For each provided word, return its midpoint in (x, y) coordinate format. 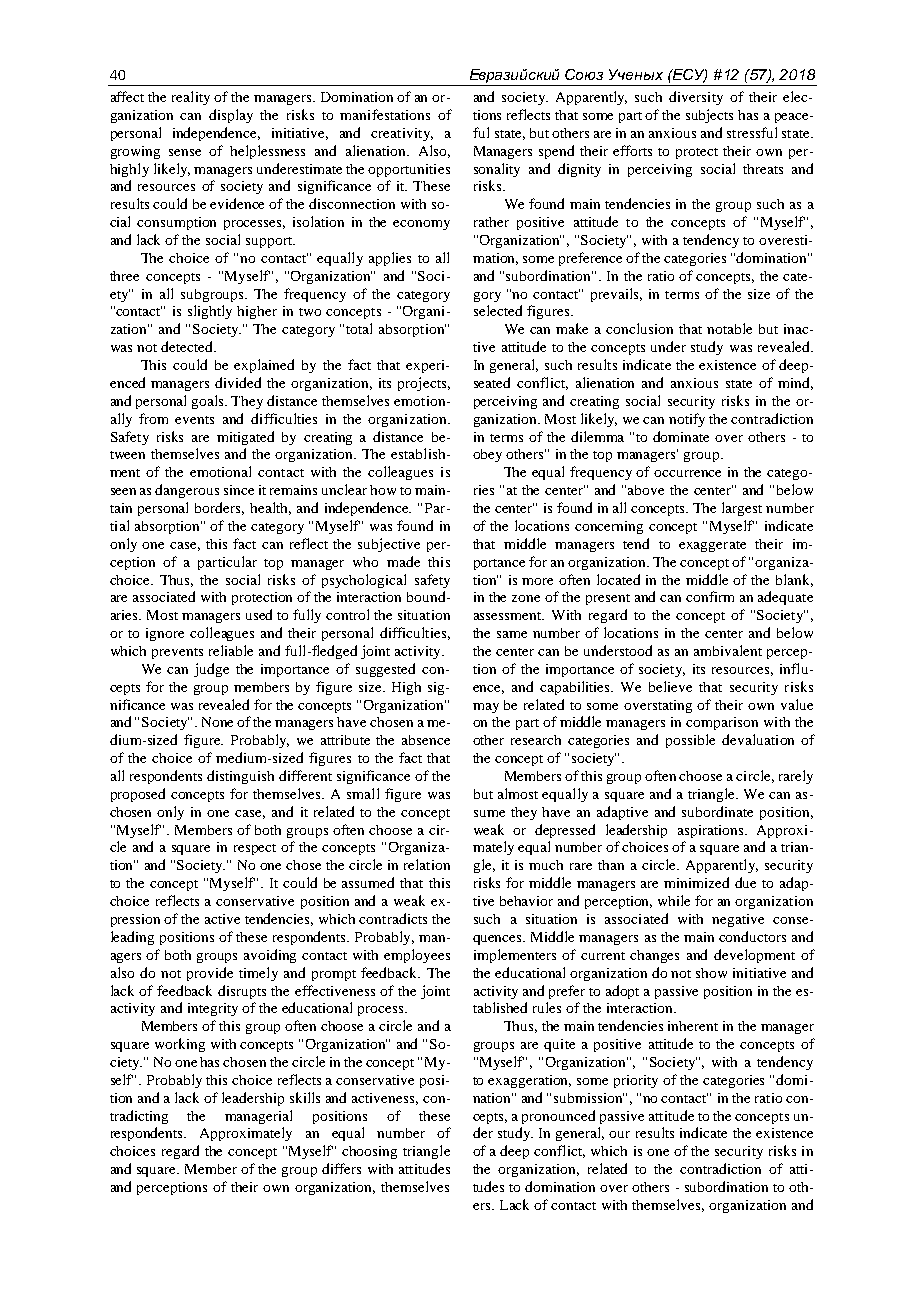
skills (305, 1097)
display (231, 116)
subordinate (717, 811)
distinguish (240, 777)
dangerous (187, 491)
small (363, 793)
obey (487, 455)
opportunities (409, 170)
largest (742, 509)
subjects (709, 116)
